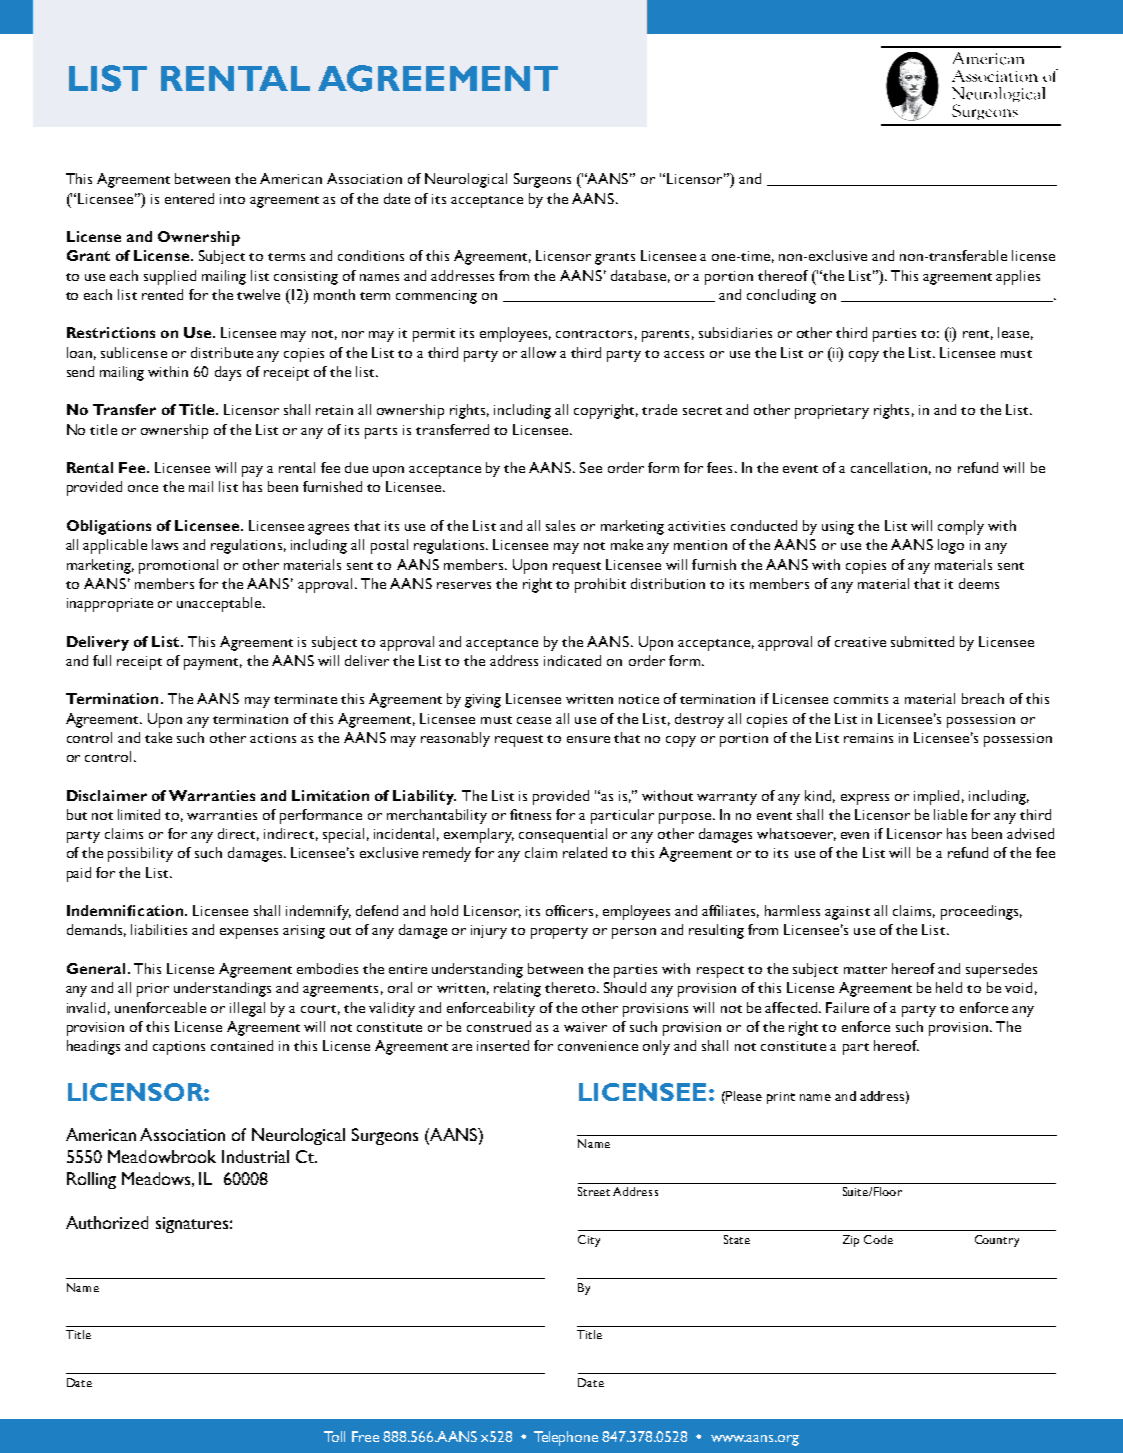 The height and width of the screenshot is (1453, 1123). What do you see at coordinates (436, 297) in the screenshot?
I see `commencing` at bounding box center [436, 297].
